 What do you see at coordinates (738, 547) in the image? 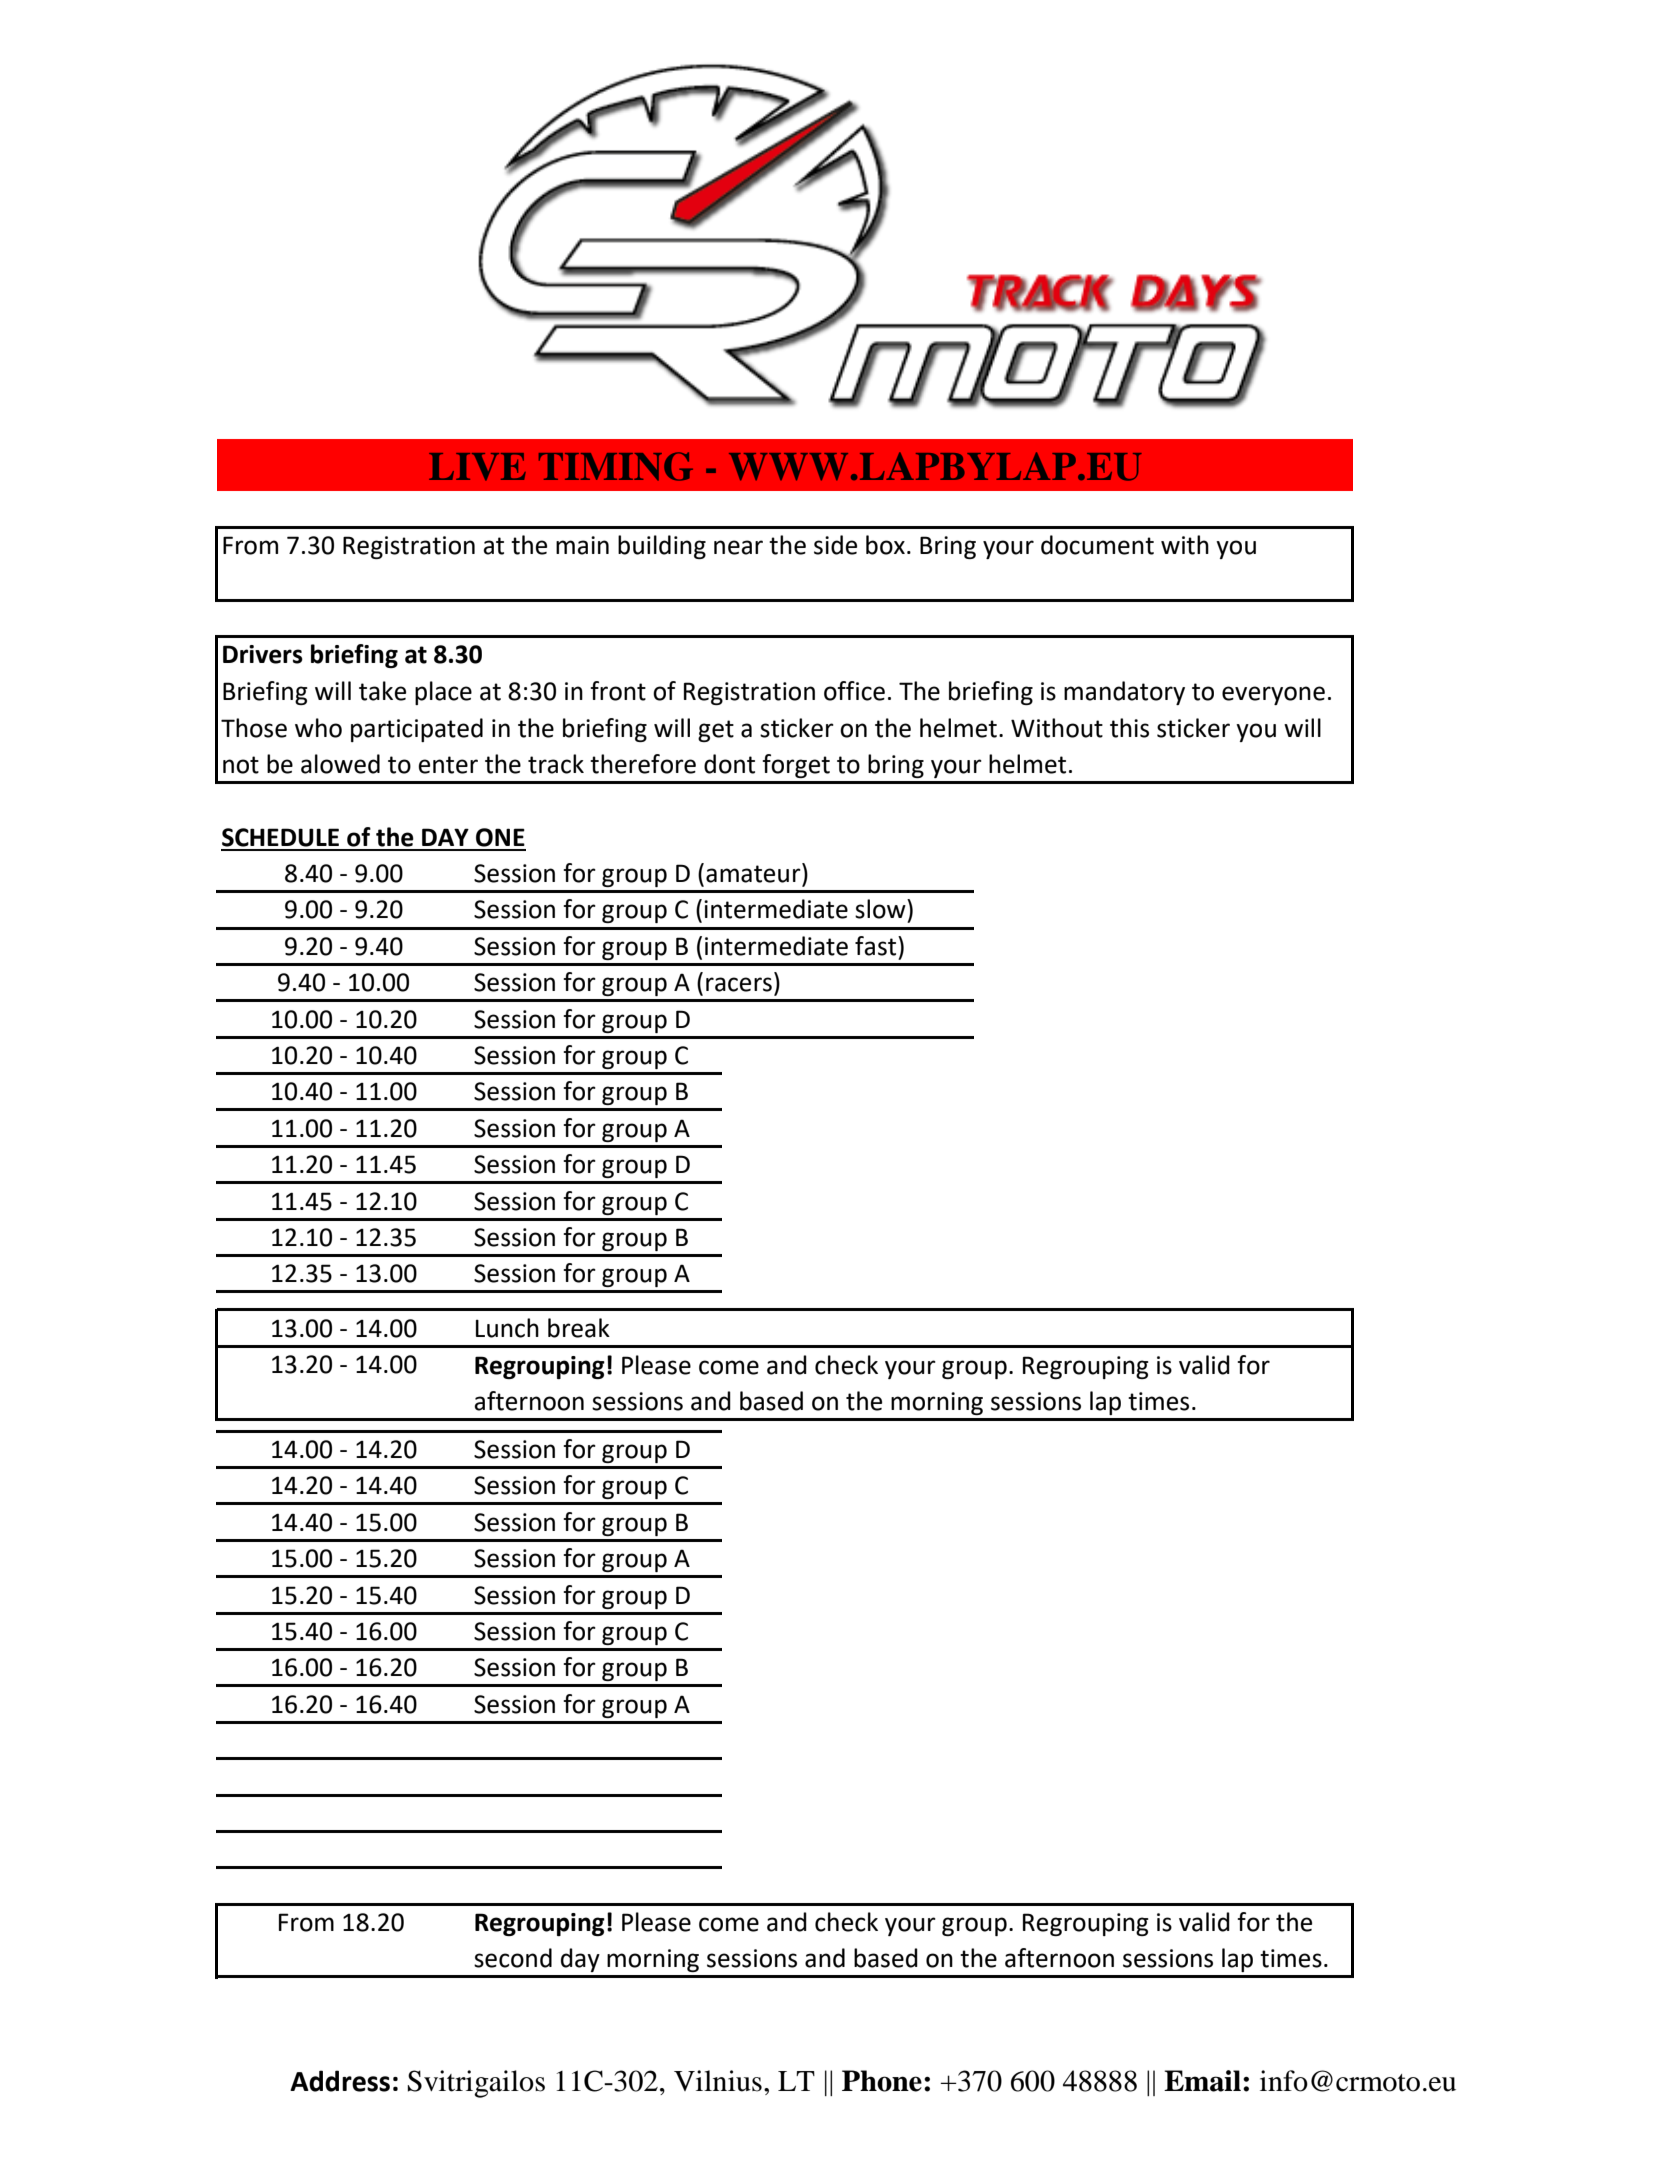
I see `near` at bounding box center [738, 547].
